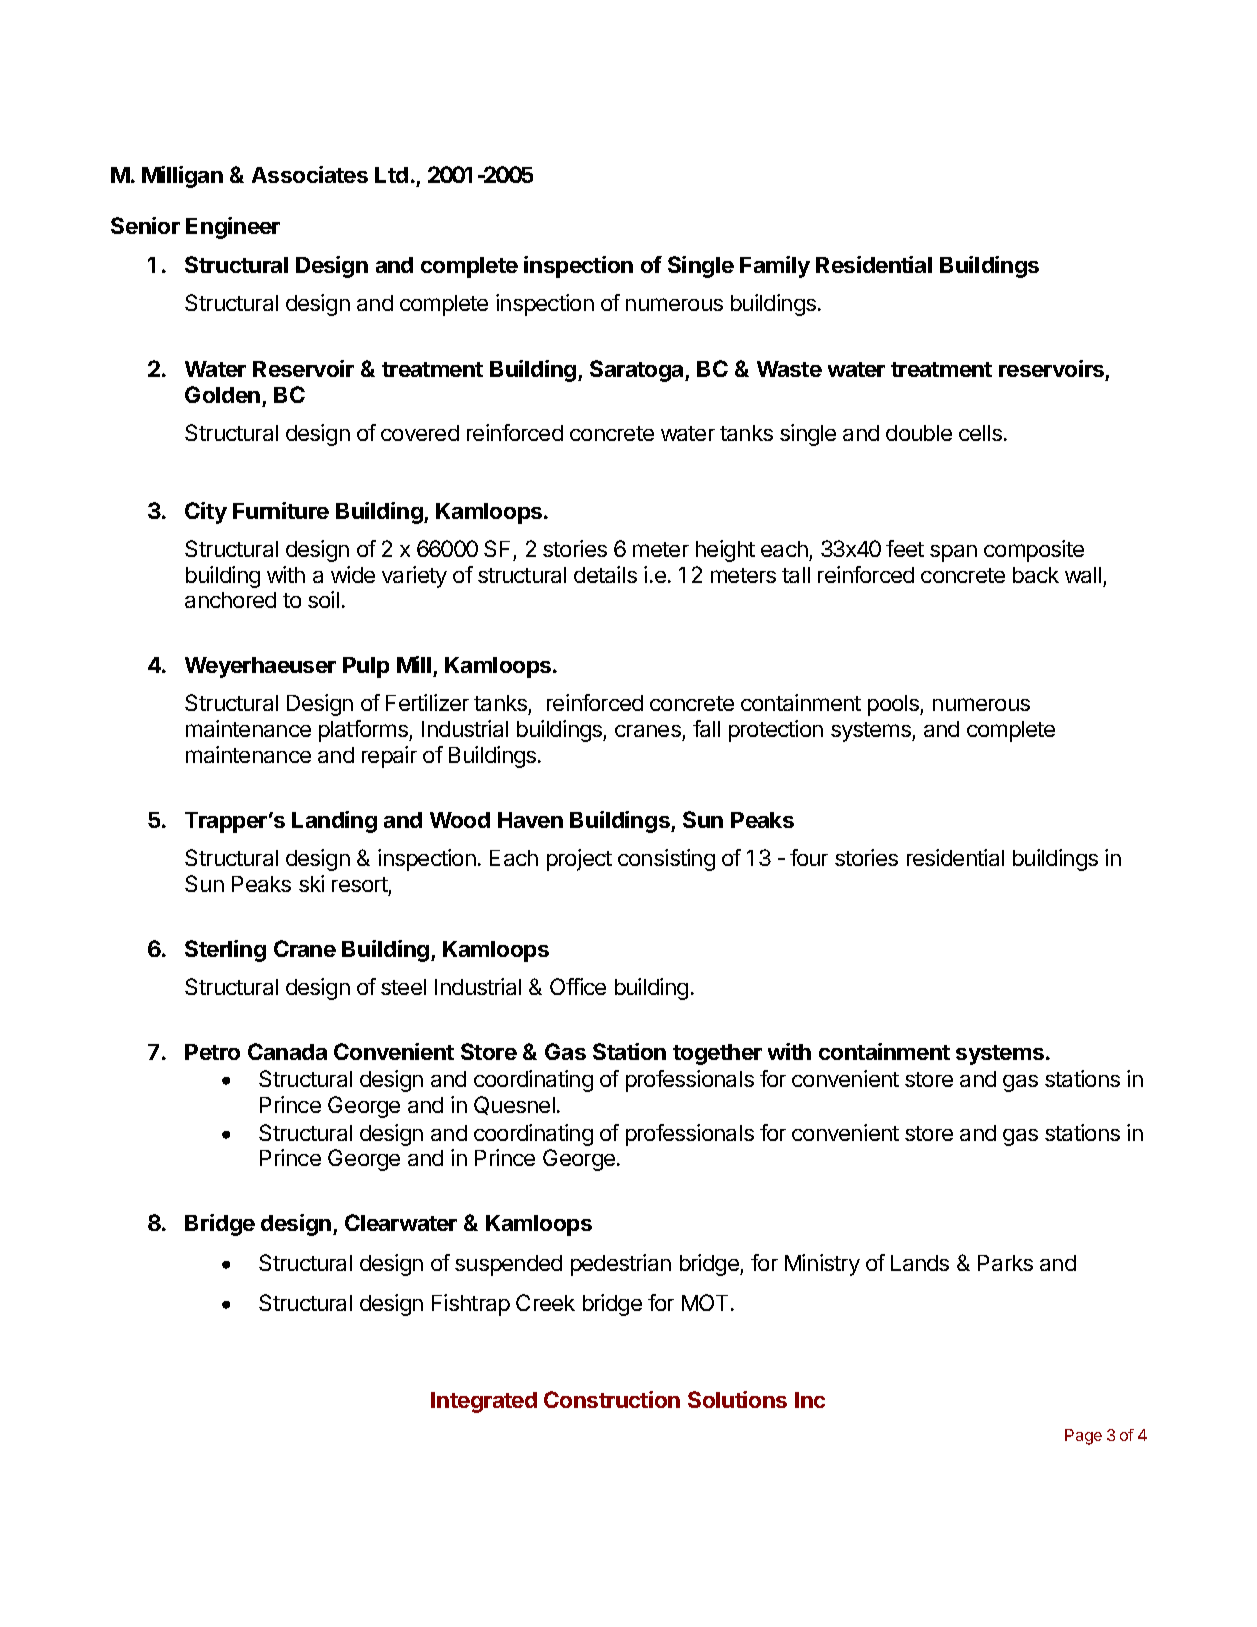 This document has width=1257, height=1627. What do you see at coordinates (717, 1054) in the document?
I see `together` at bounding box center [717, 1054].
